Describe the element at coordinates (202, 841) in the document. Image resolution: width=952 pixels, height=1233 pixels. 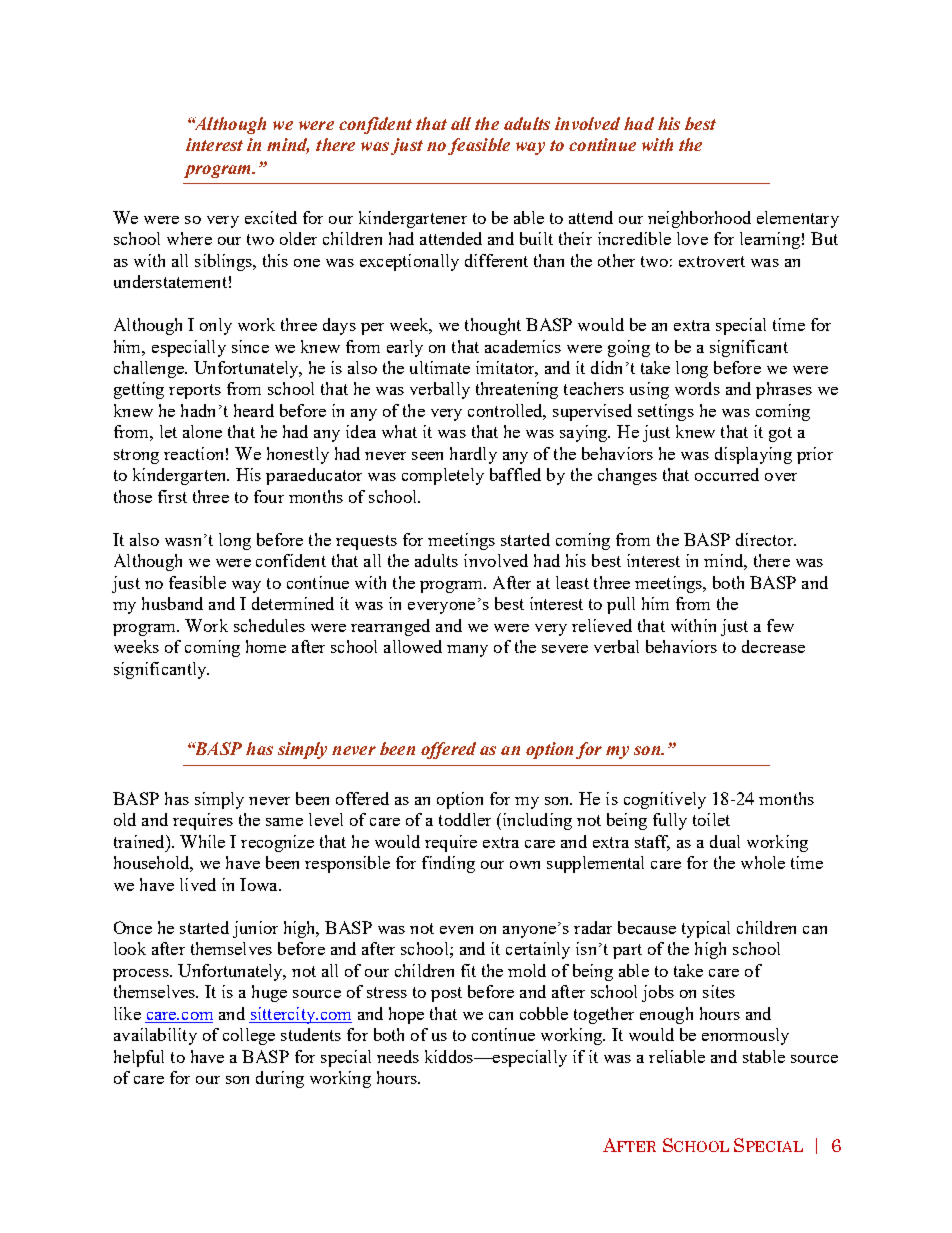
I see `While` at that location.
